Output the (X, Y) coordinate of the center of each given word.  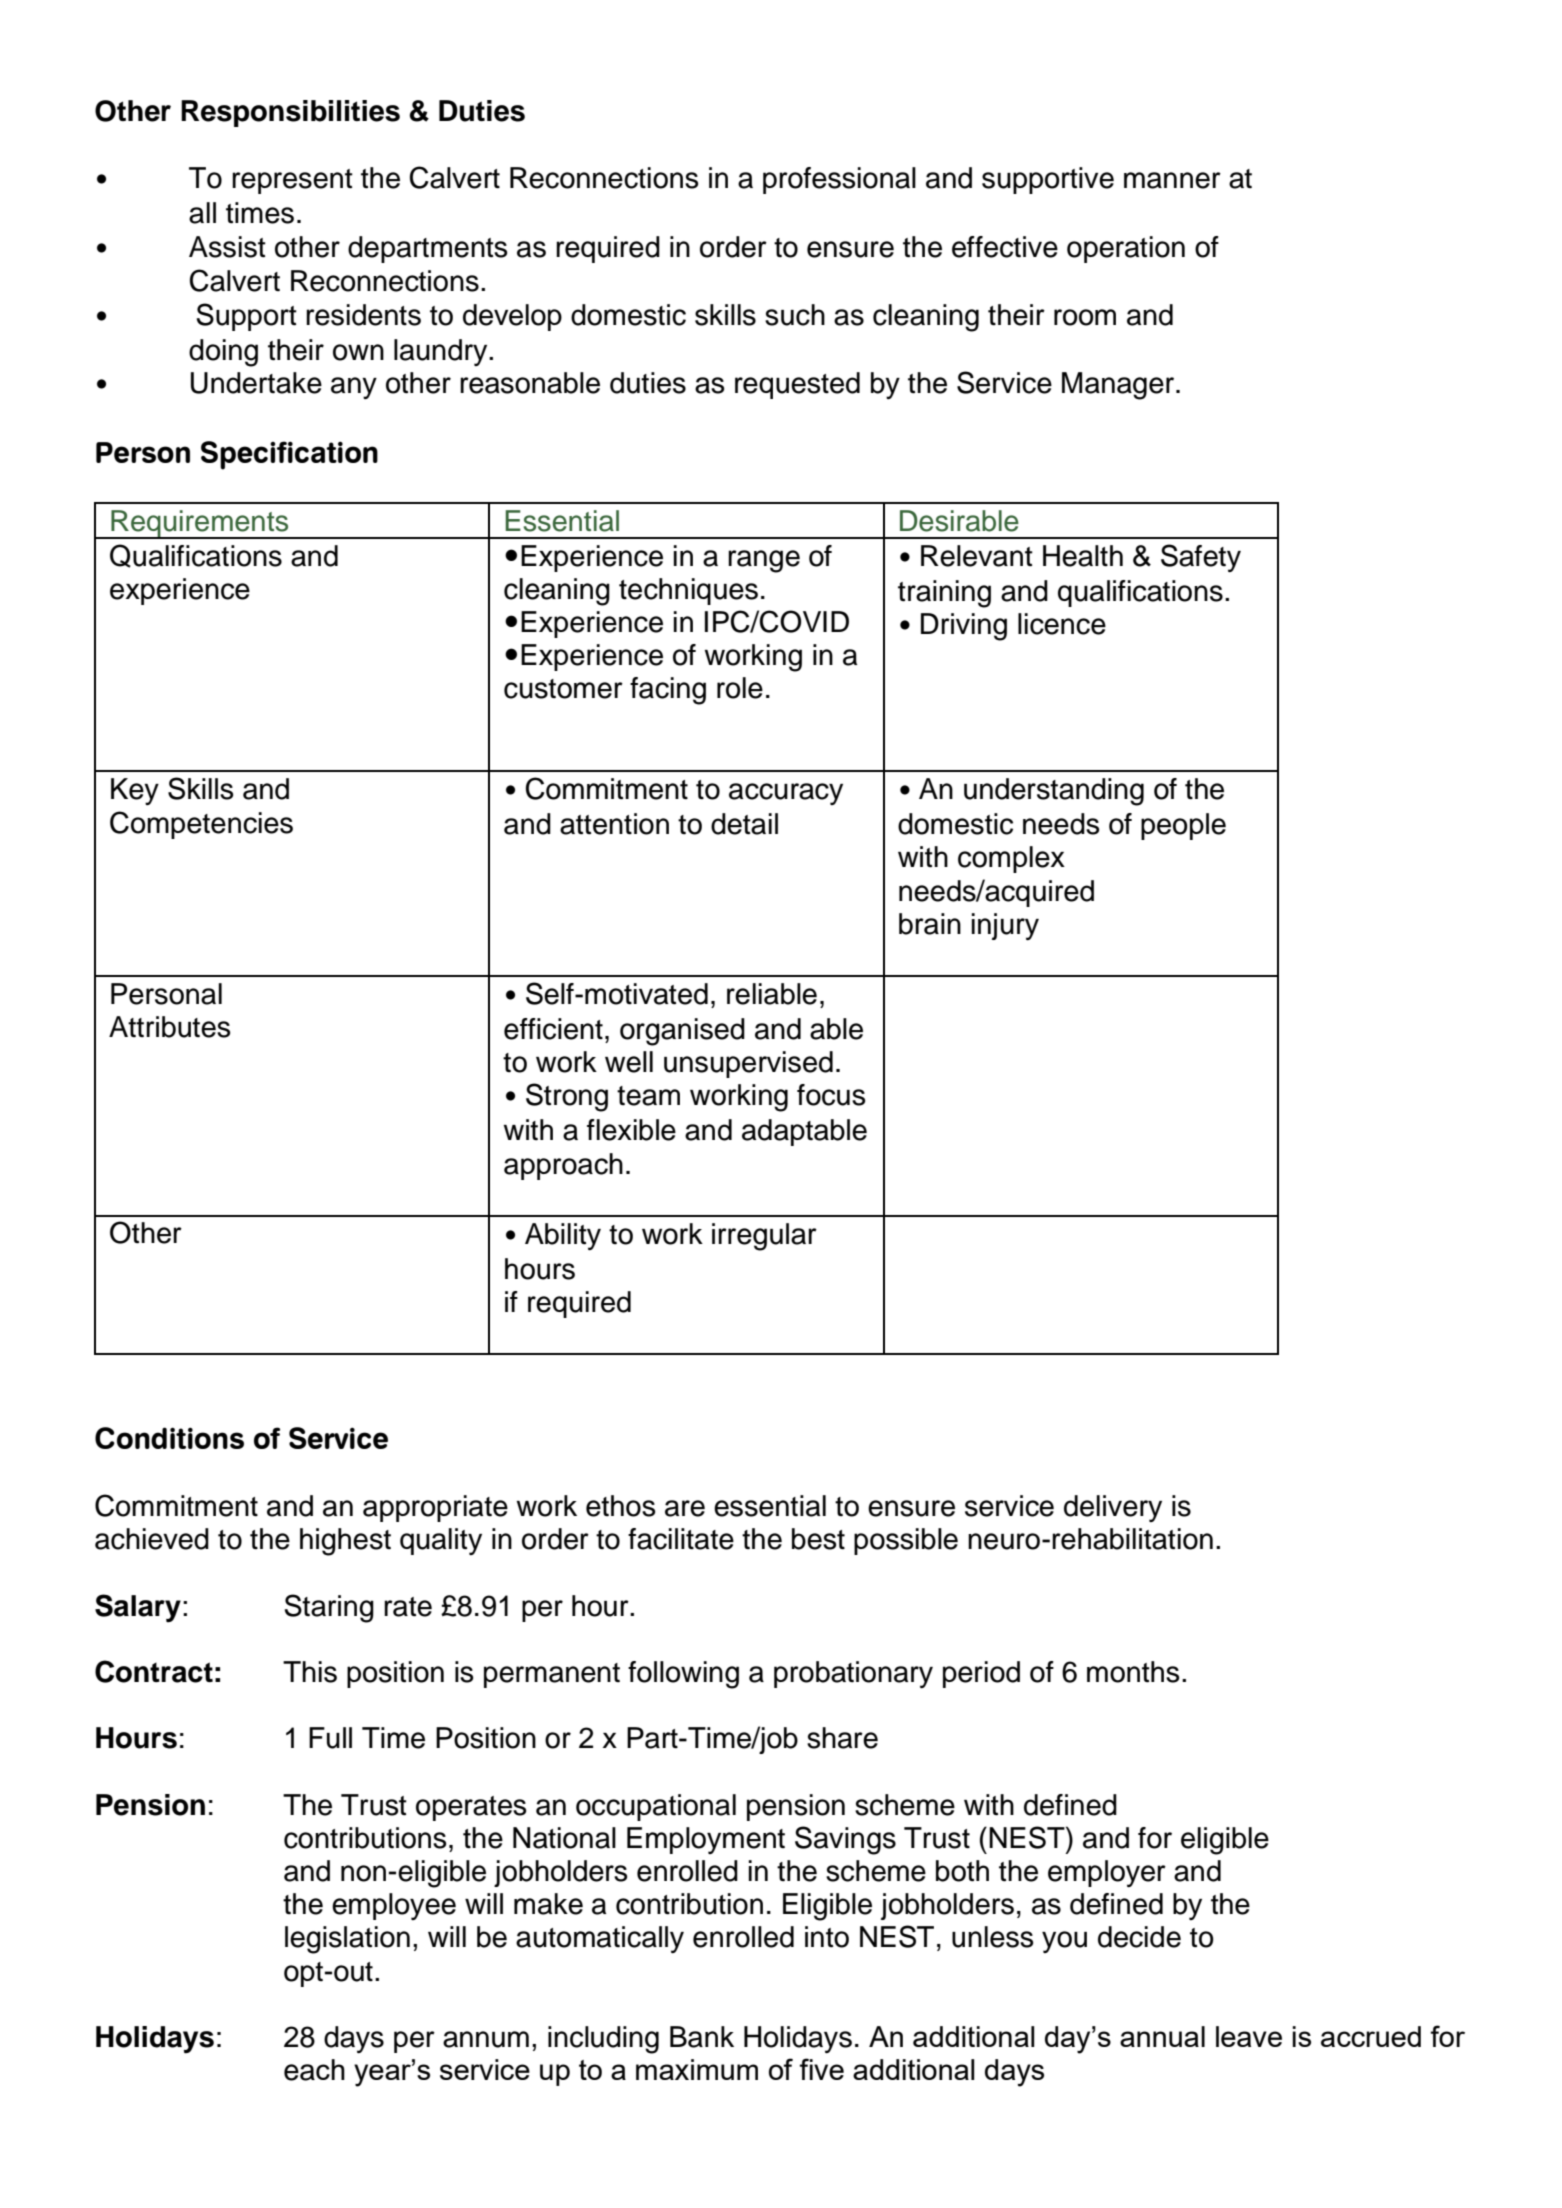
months (1133, 1672)
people (1183, 826)
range (764, 561)
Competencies (201, 825)
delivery (1113, 1508)
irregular (764, 1237)
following (683, 1675)
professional (839, 180)
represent (292, 181)
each (314, 2070)
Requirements (200, 524)
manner (1172, 180)
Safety (1201, 558)
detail (744, 824)
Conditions (169, 1438)
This (310, 1672)
